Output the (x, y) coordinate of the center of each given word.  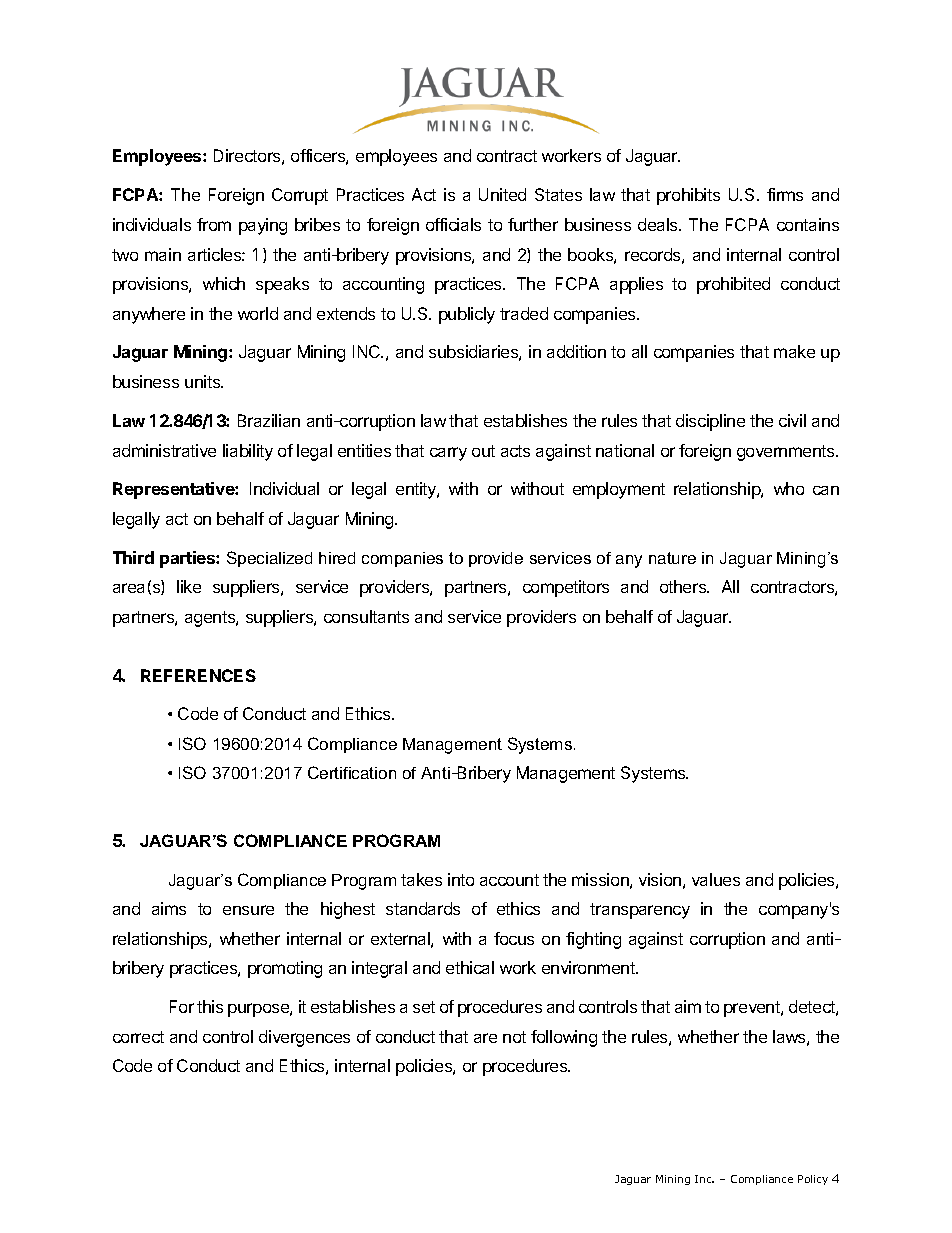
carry (448, 454)
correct (138, 1037)
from (214, 224)
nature (672, 558)
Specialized (269, 559)
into (461, 879)
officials (453, 224)
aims (169, 908)
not (514, 1037)
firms (785, 194)
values (716, 879)
